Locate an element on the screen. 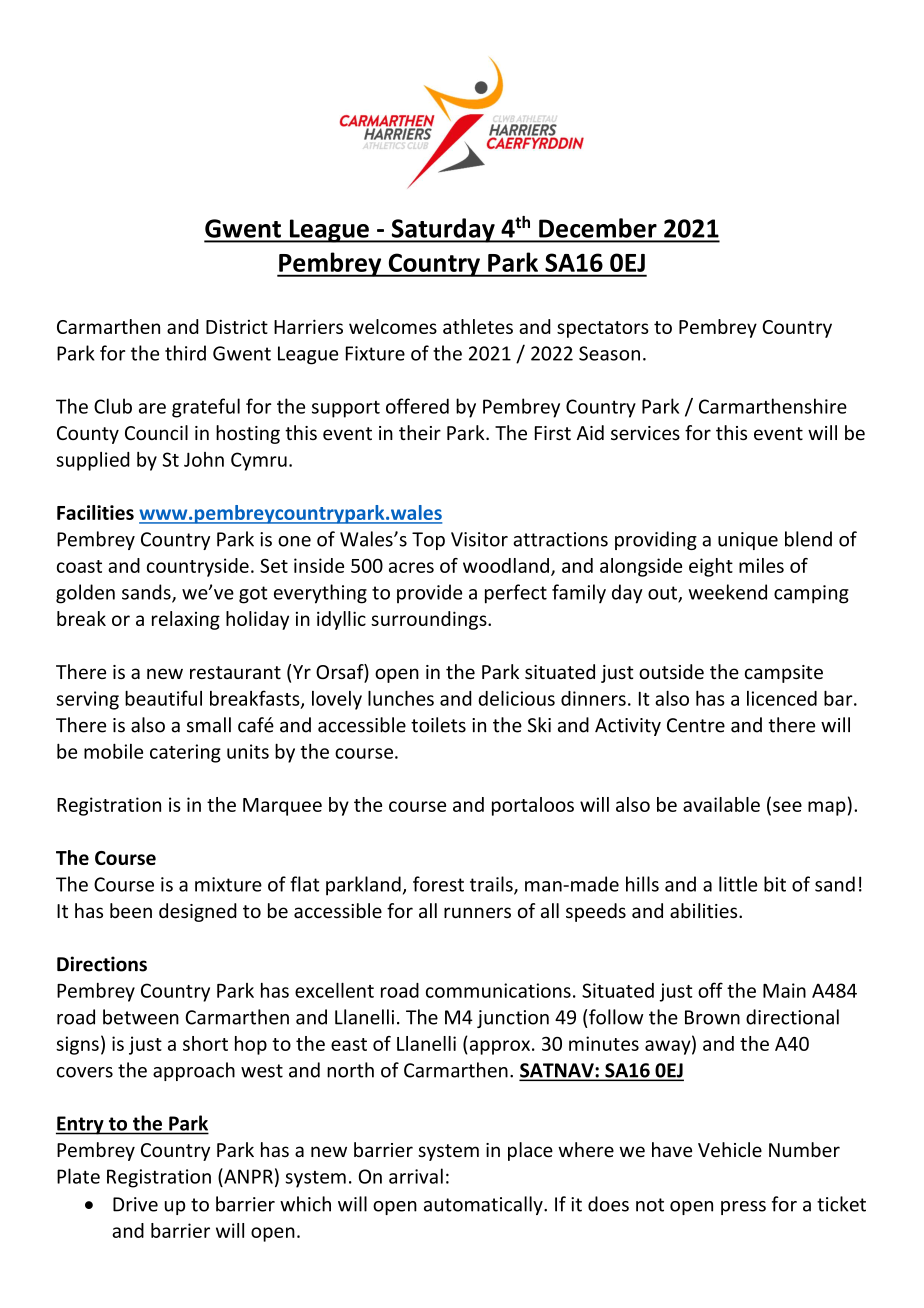  spectators is located at coordinates (603, 329).
